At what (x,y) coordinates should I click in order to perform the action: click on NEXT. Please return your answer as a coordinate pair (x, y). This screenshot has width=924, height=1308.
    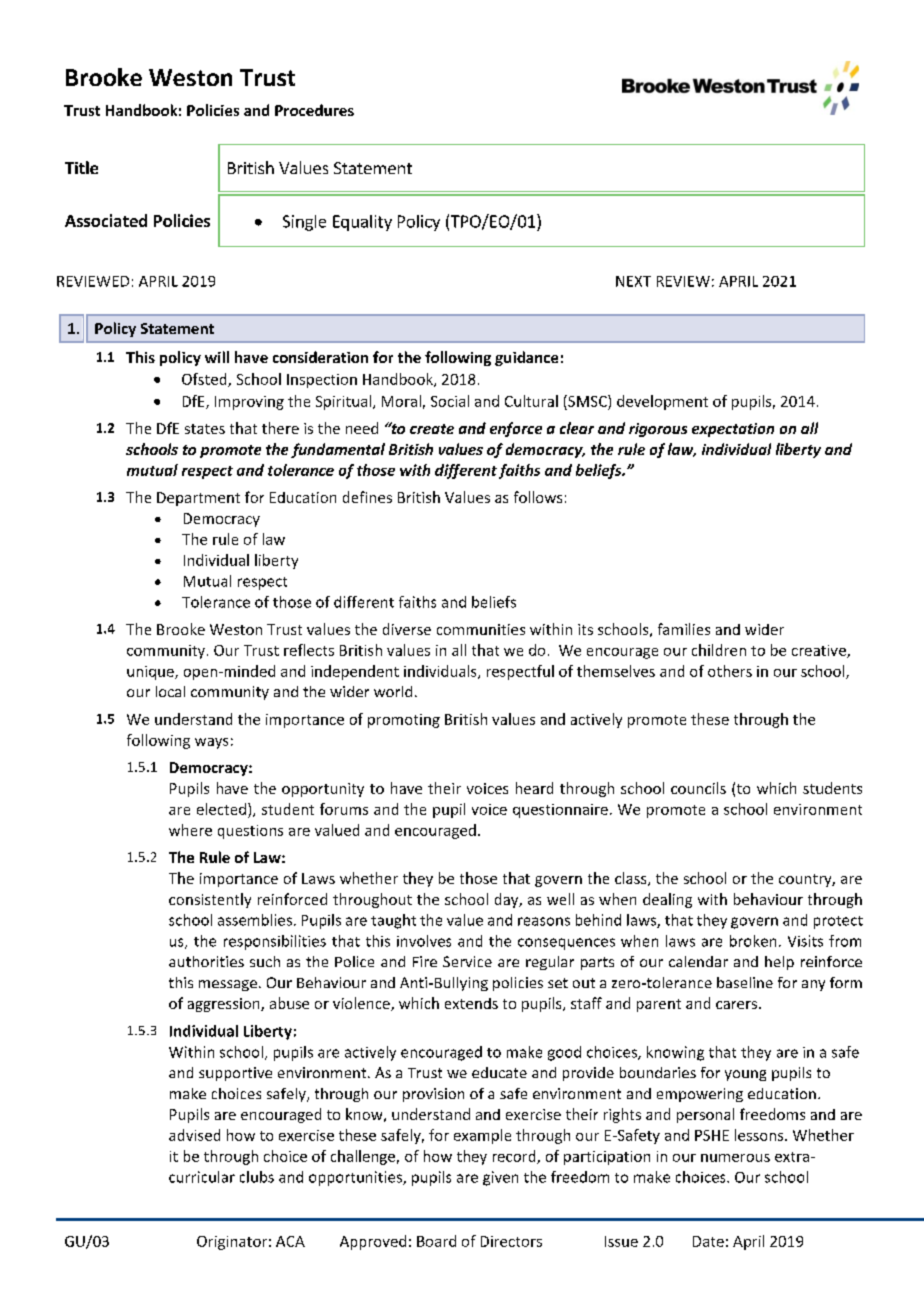
    Looking at the image, I should click on (633, 281).
